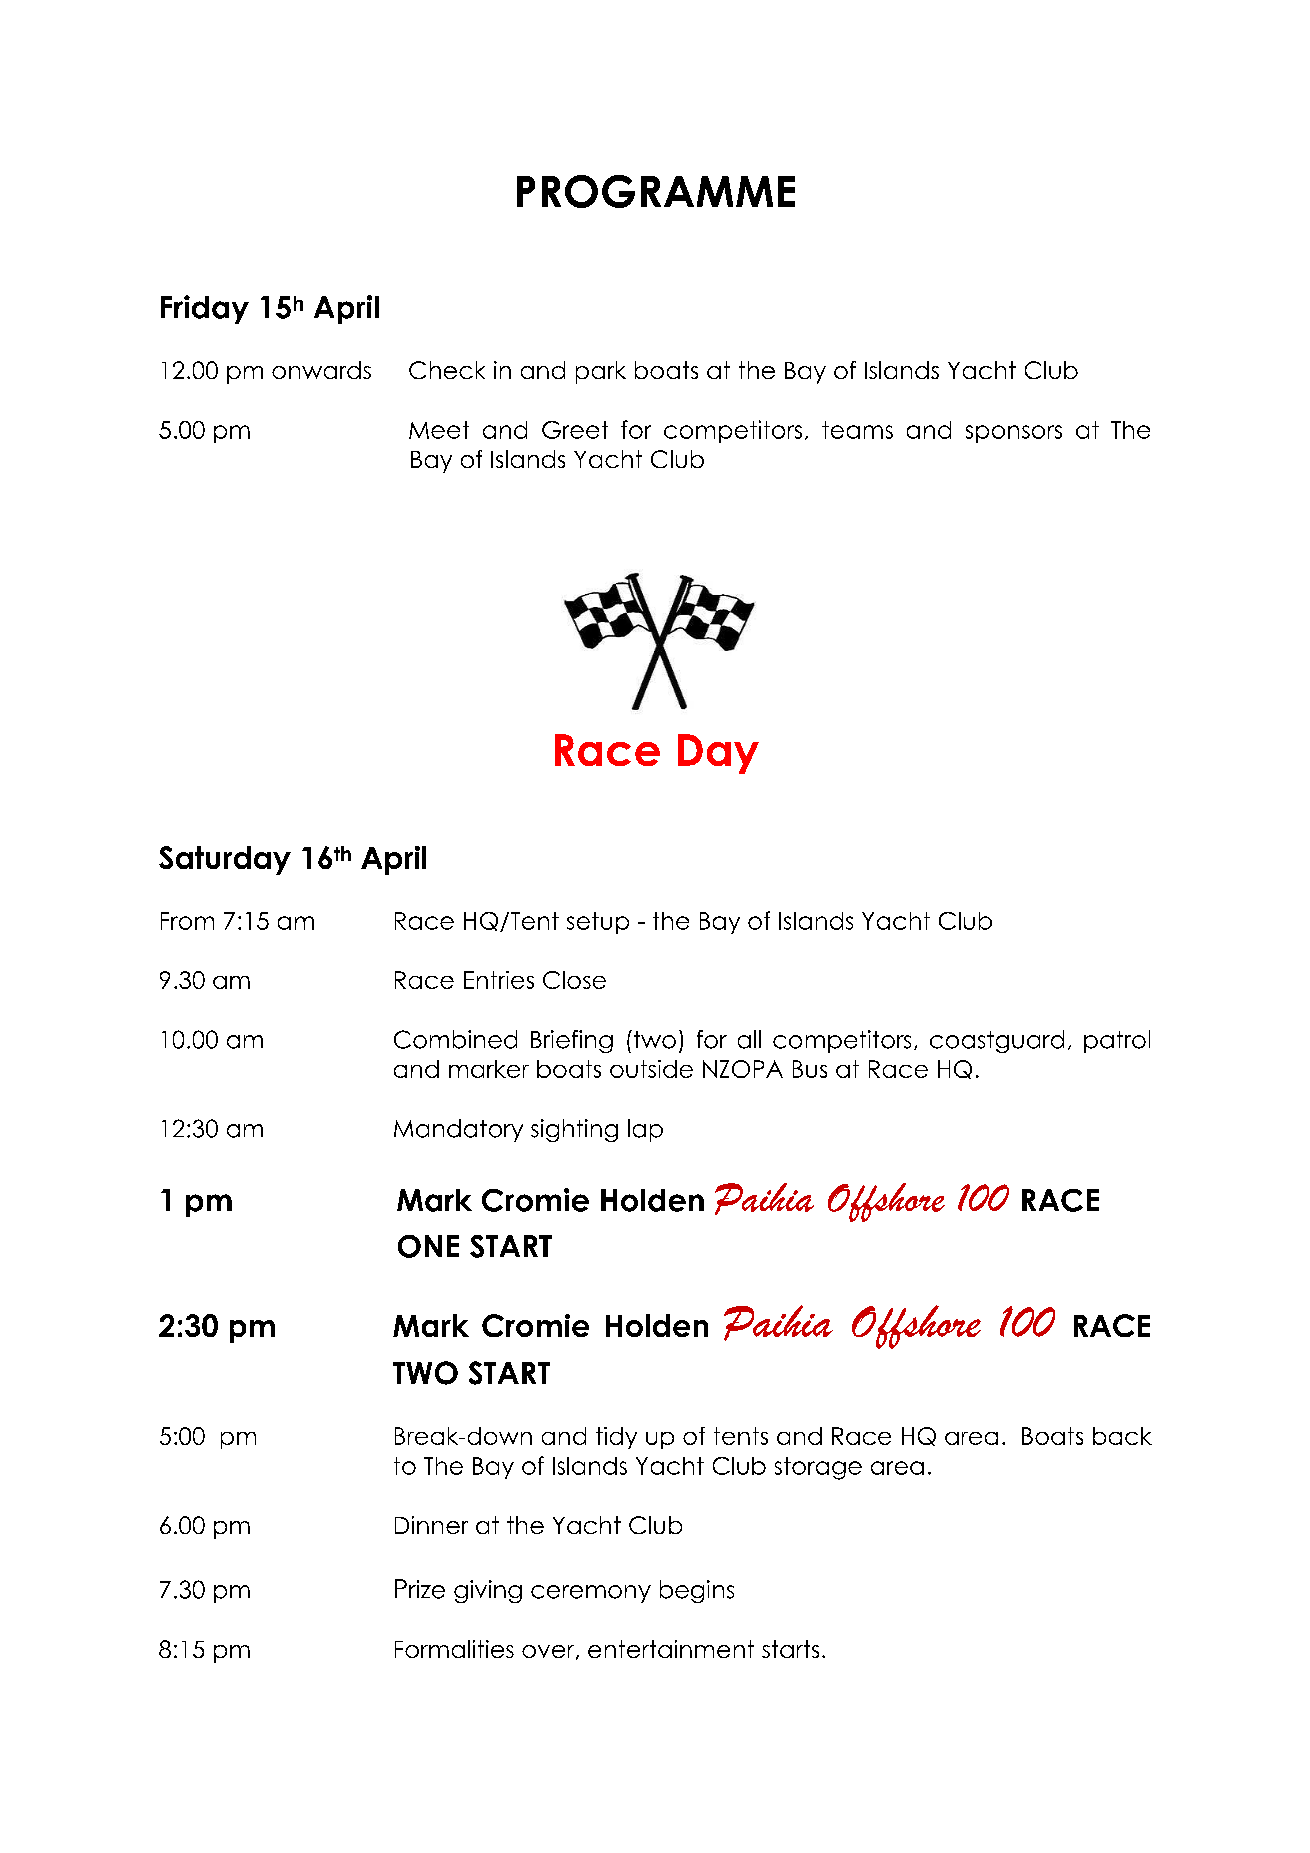  Describe the element at coordinates (458, 1130) in the document. I see `Mandatory` at that location.
